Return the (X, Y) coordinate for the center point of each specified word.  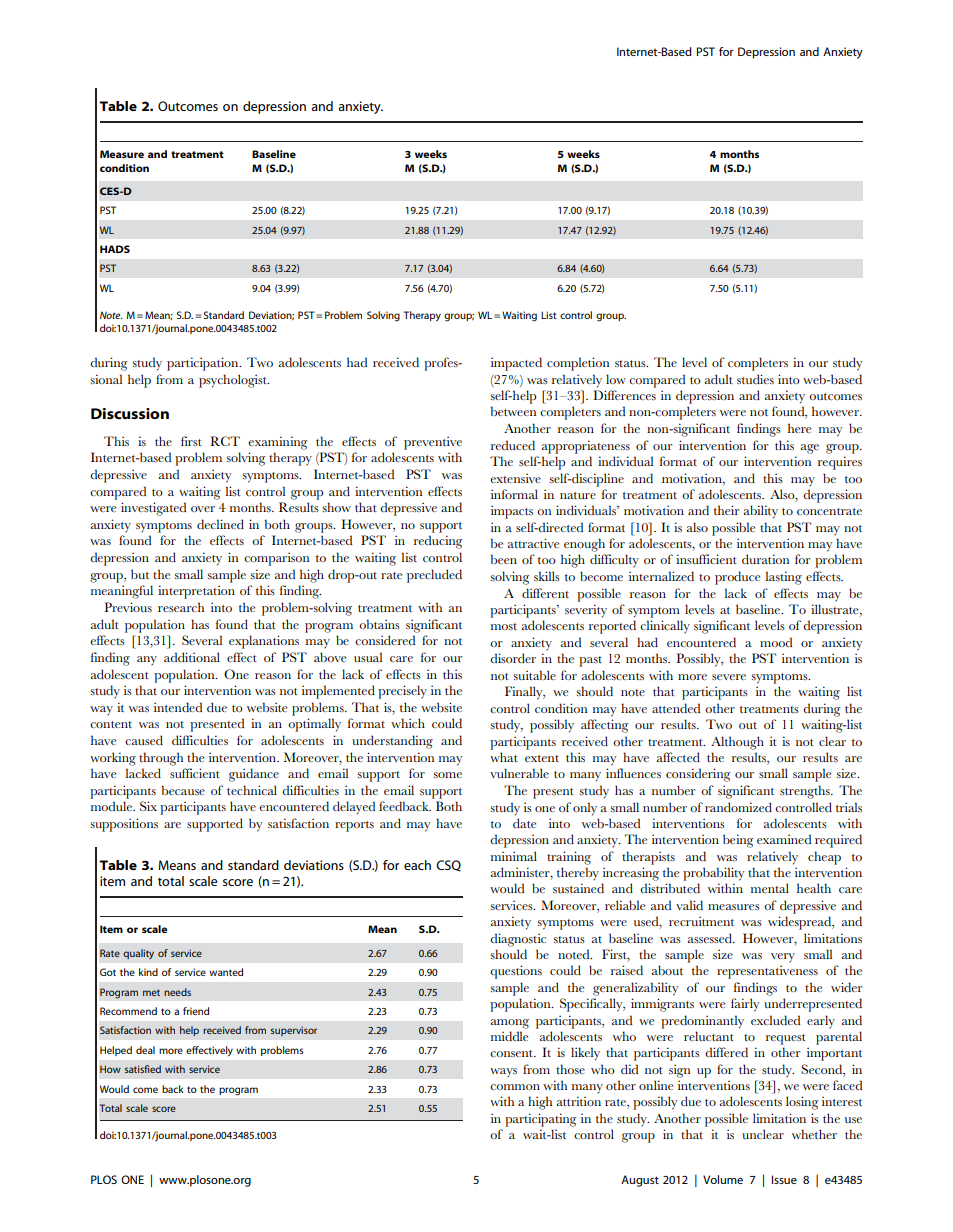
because (183, 790)
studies (755, 379)
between (514, 411)
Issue (784, 1179)
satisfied (143, 1069)
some (447, 775)
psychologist (234, 381)
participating (541, 1120)
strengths (806, 792)
